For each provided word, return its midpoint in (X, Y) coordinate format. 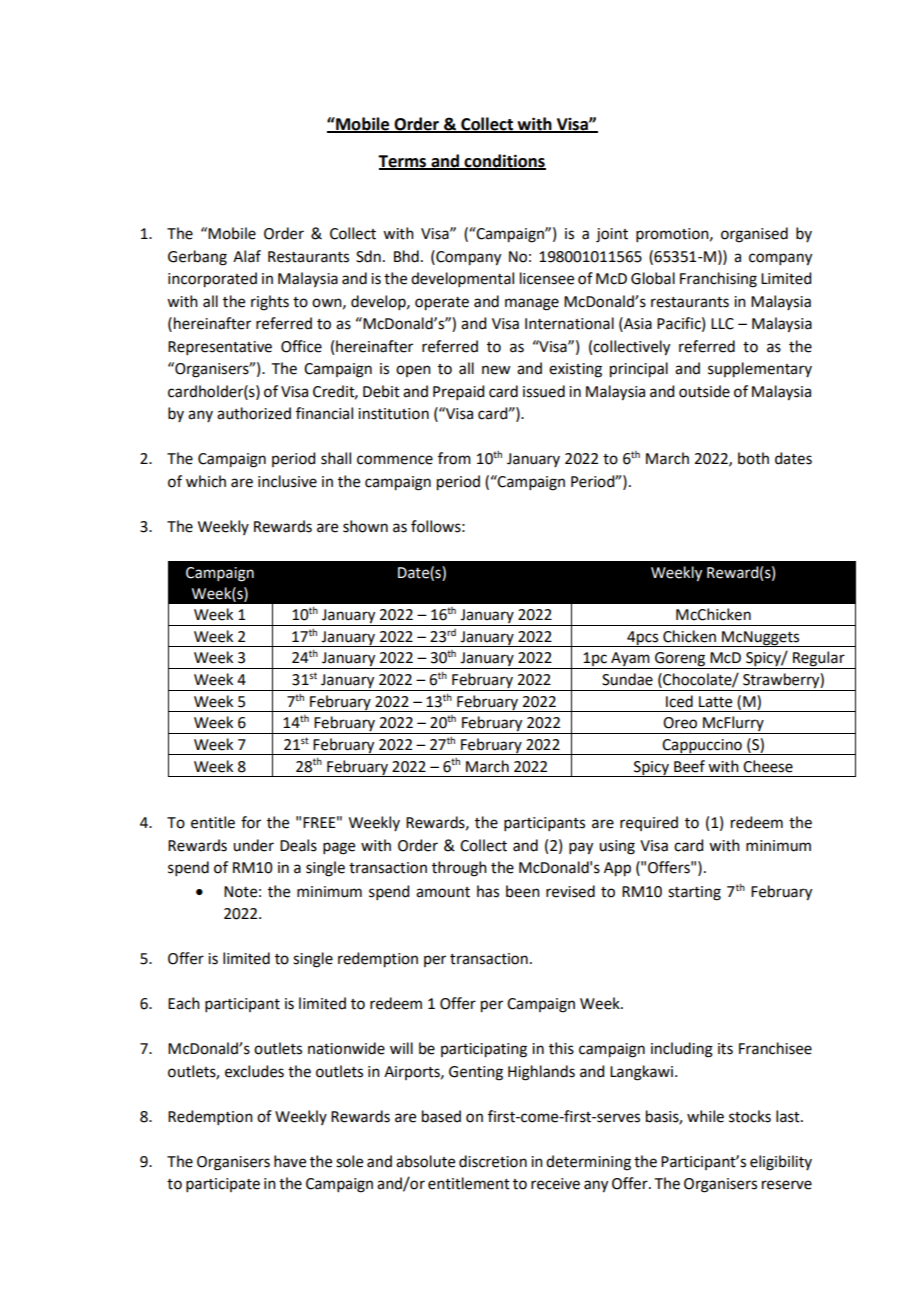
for (251, 822)
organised (754, 235)
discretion (493, 1161)
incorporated (212, 280)
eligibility (781, 1163)
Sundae (627, 679)
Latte (715, 702)
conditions (504, 161)
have (290, 1161)
